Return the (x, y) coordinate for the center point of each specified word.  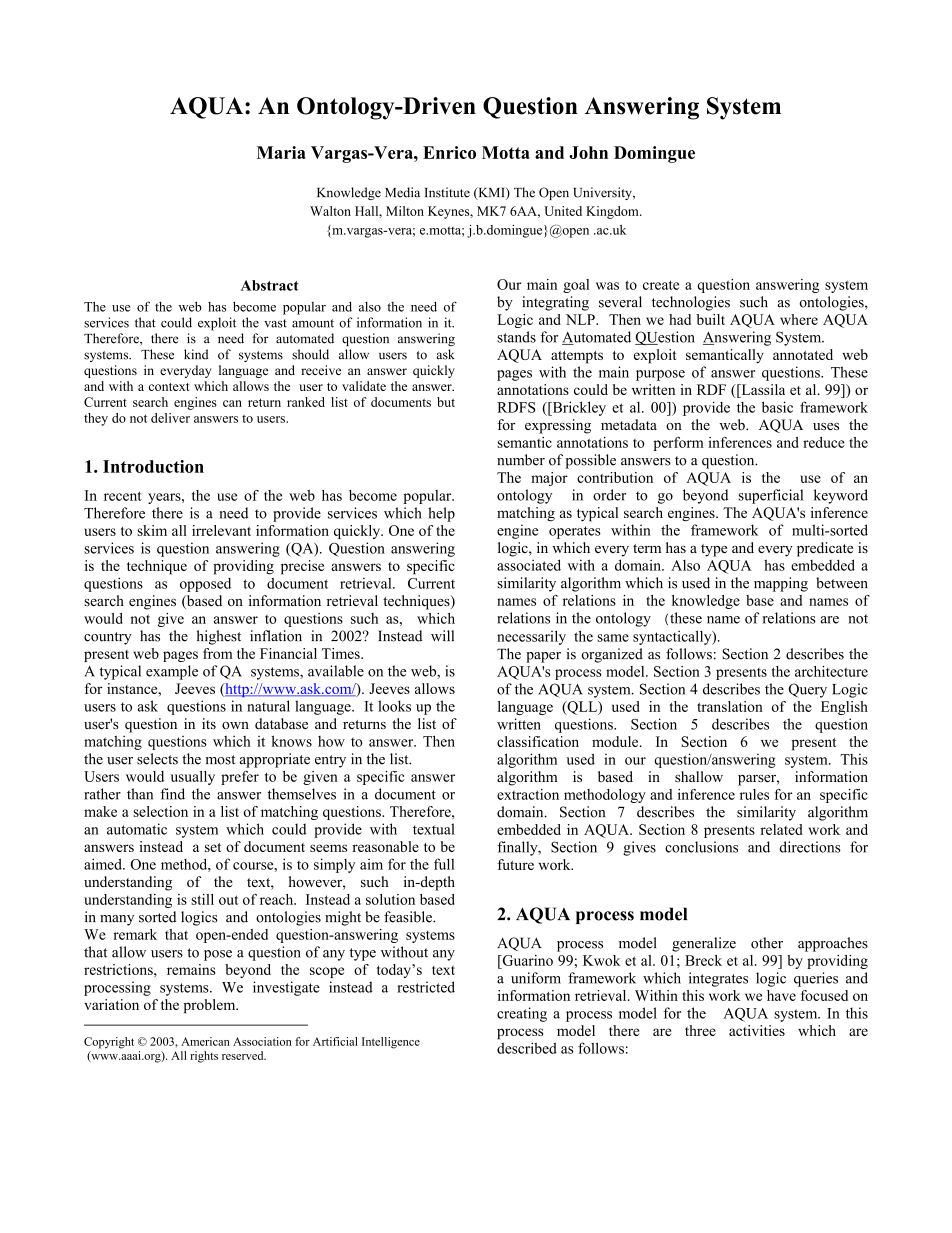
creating (522, 1014)
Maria (281, 152)
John (588, 152)
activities (757, 1030)
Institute (447, 192)
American (205, 1041)
